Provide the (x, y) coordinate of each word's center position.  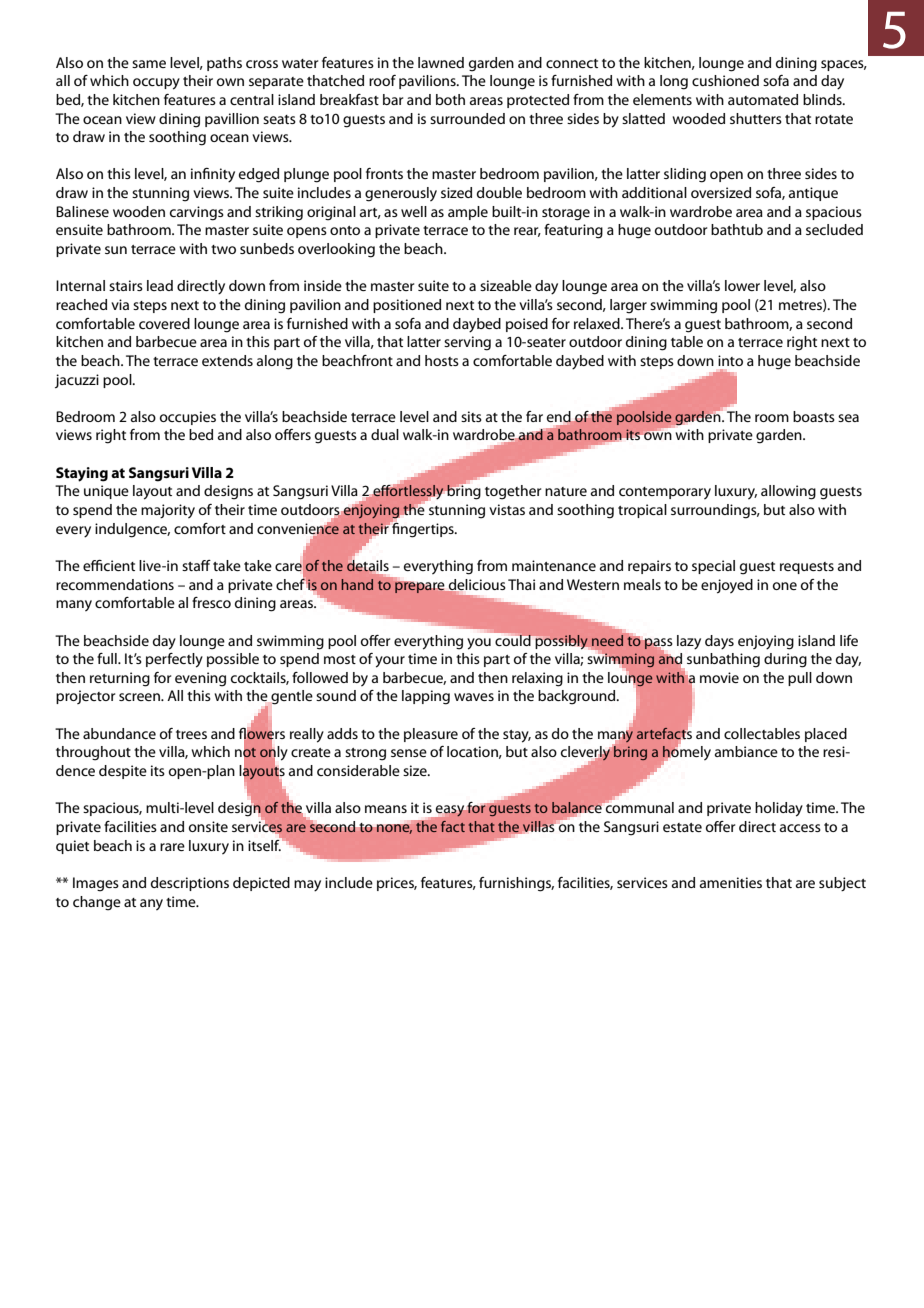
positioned (407, 306)
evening (200, 679)
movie (719, 677)
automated (763, 99)
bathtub (737, 229)
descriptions (190, 884)
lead (160, 285)
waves (474, 697)
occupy (156, 84)
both (450, 99)
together (513, 492)
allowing (788, 492)
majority (168, 511)
